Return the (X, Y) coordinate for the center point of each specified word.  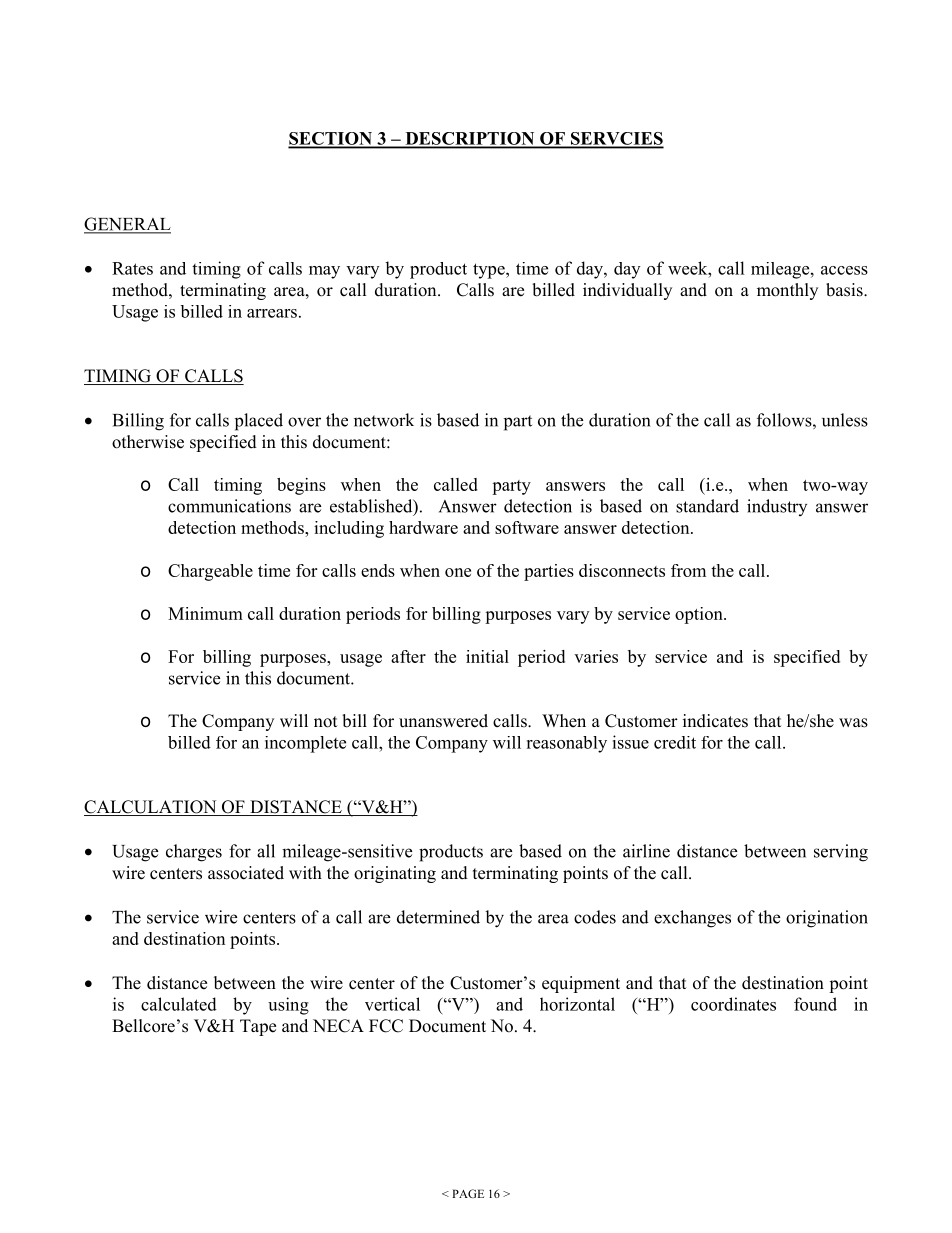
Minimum (205, 613)
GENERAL (127, 225)
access (844, 270)
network (384, 420)
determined (438, 917)
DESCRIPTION (470, 139)
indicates (715, 721)
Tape (258, 1027)
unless (845, 420)
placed (259, 422)
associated (246, 873)
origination (827, 919)
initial (487, 656)
